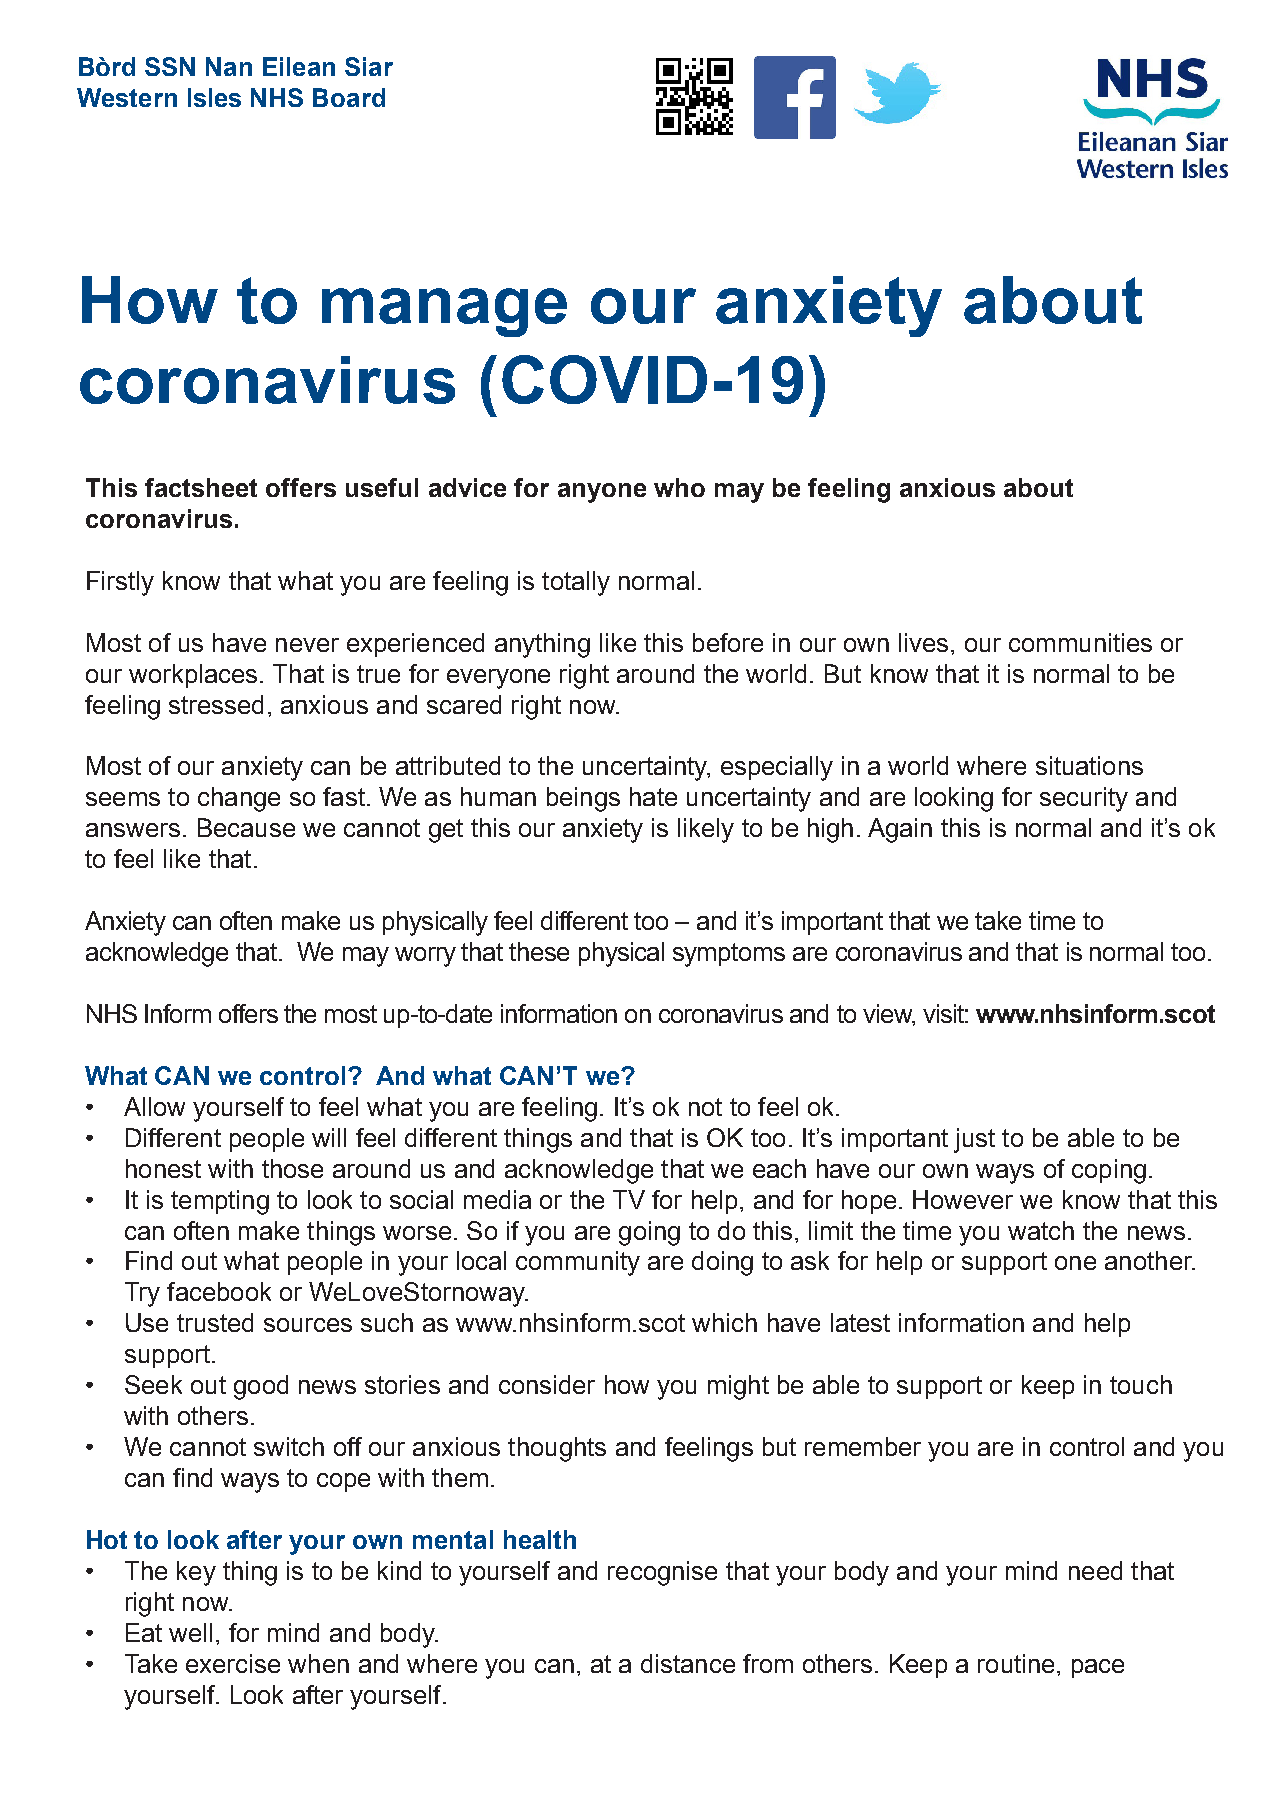 The width and height of the document is (1279, 1809). What do you see at coordinates (246, 827) in the document?
I see `Because` at bounding box center [246, 827].
